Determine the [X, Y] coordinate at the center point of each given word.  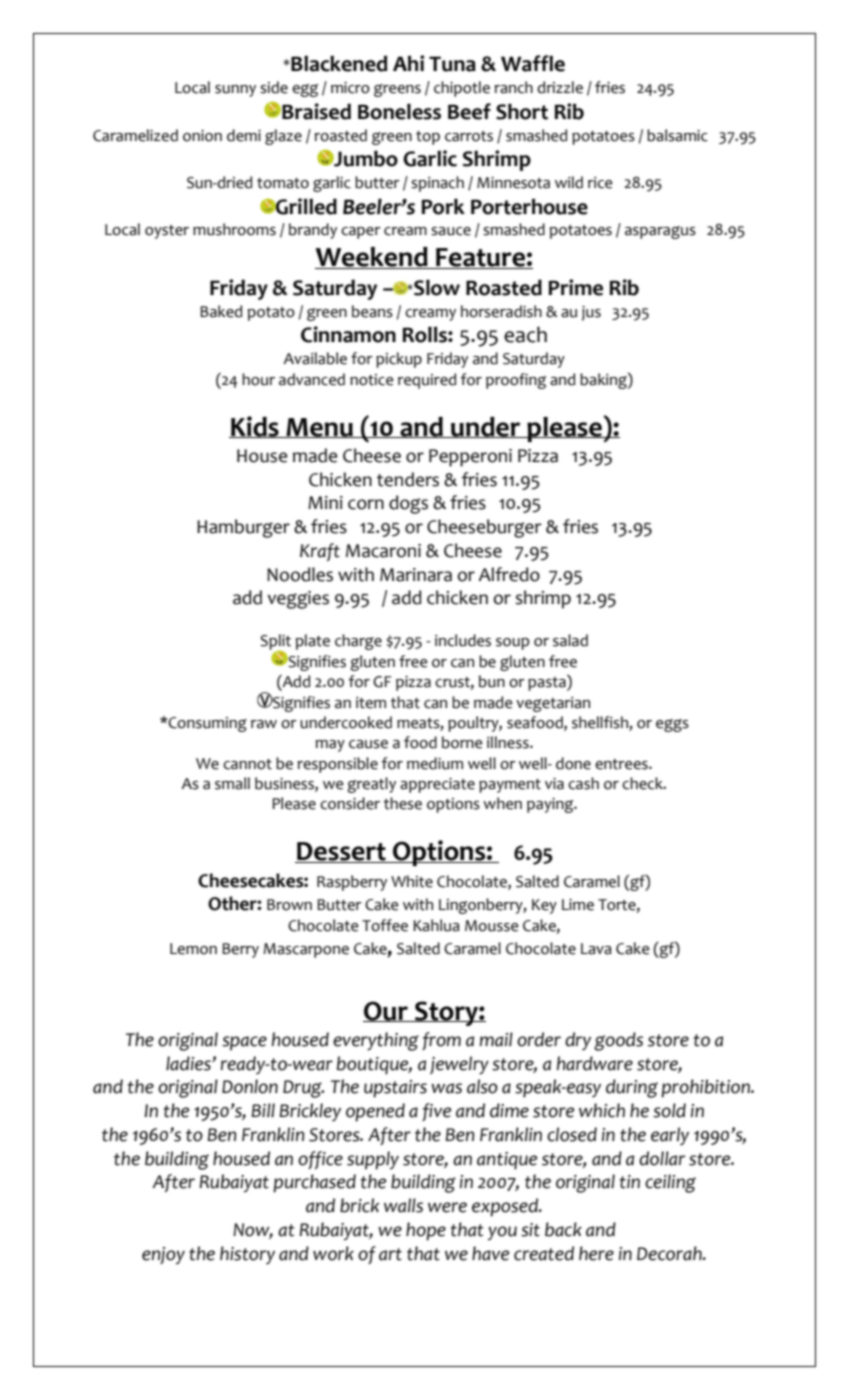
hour [258, 379]
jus [591, 313]
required [427, 381]
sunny [235, 91]
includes [463, 640]
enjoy [163, 1256]
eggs [672, 725]
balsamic [677, 135]
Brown [289, 905]
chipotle [462, 89]
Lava [596, 949]
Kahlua [436, 925]
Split [275, 643]
